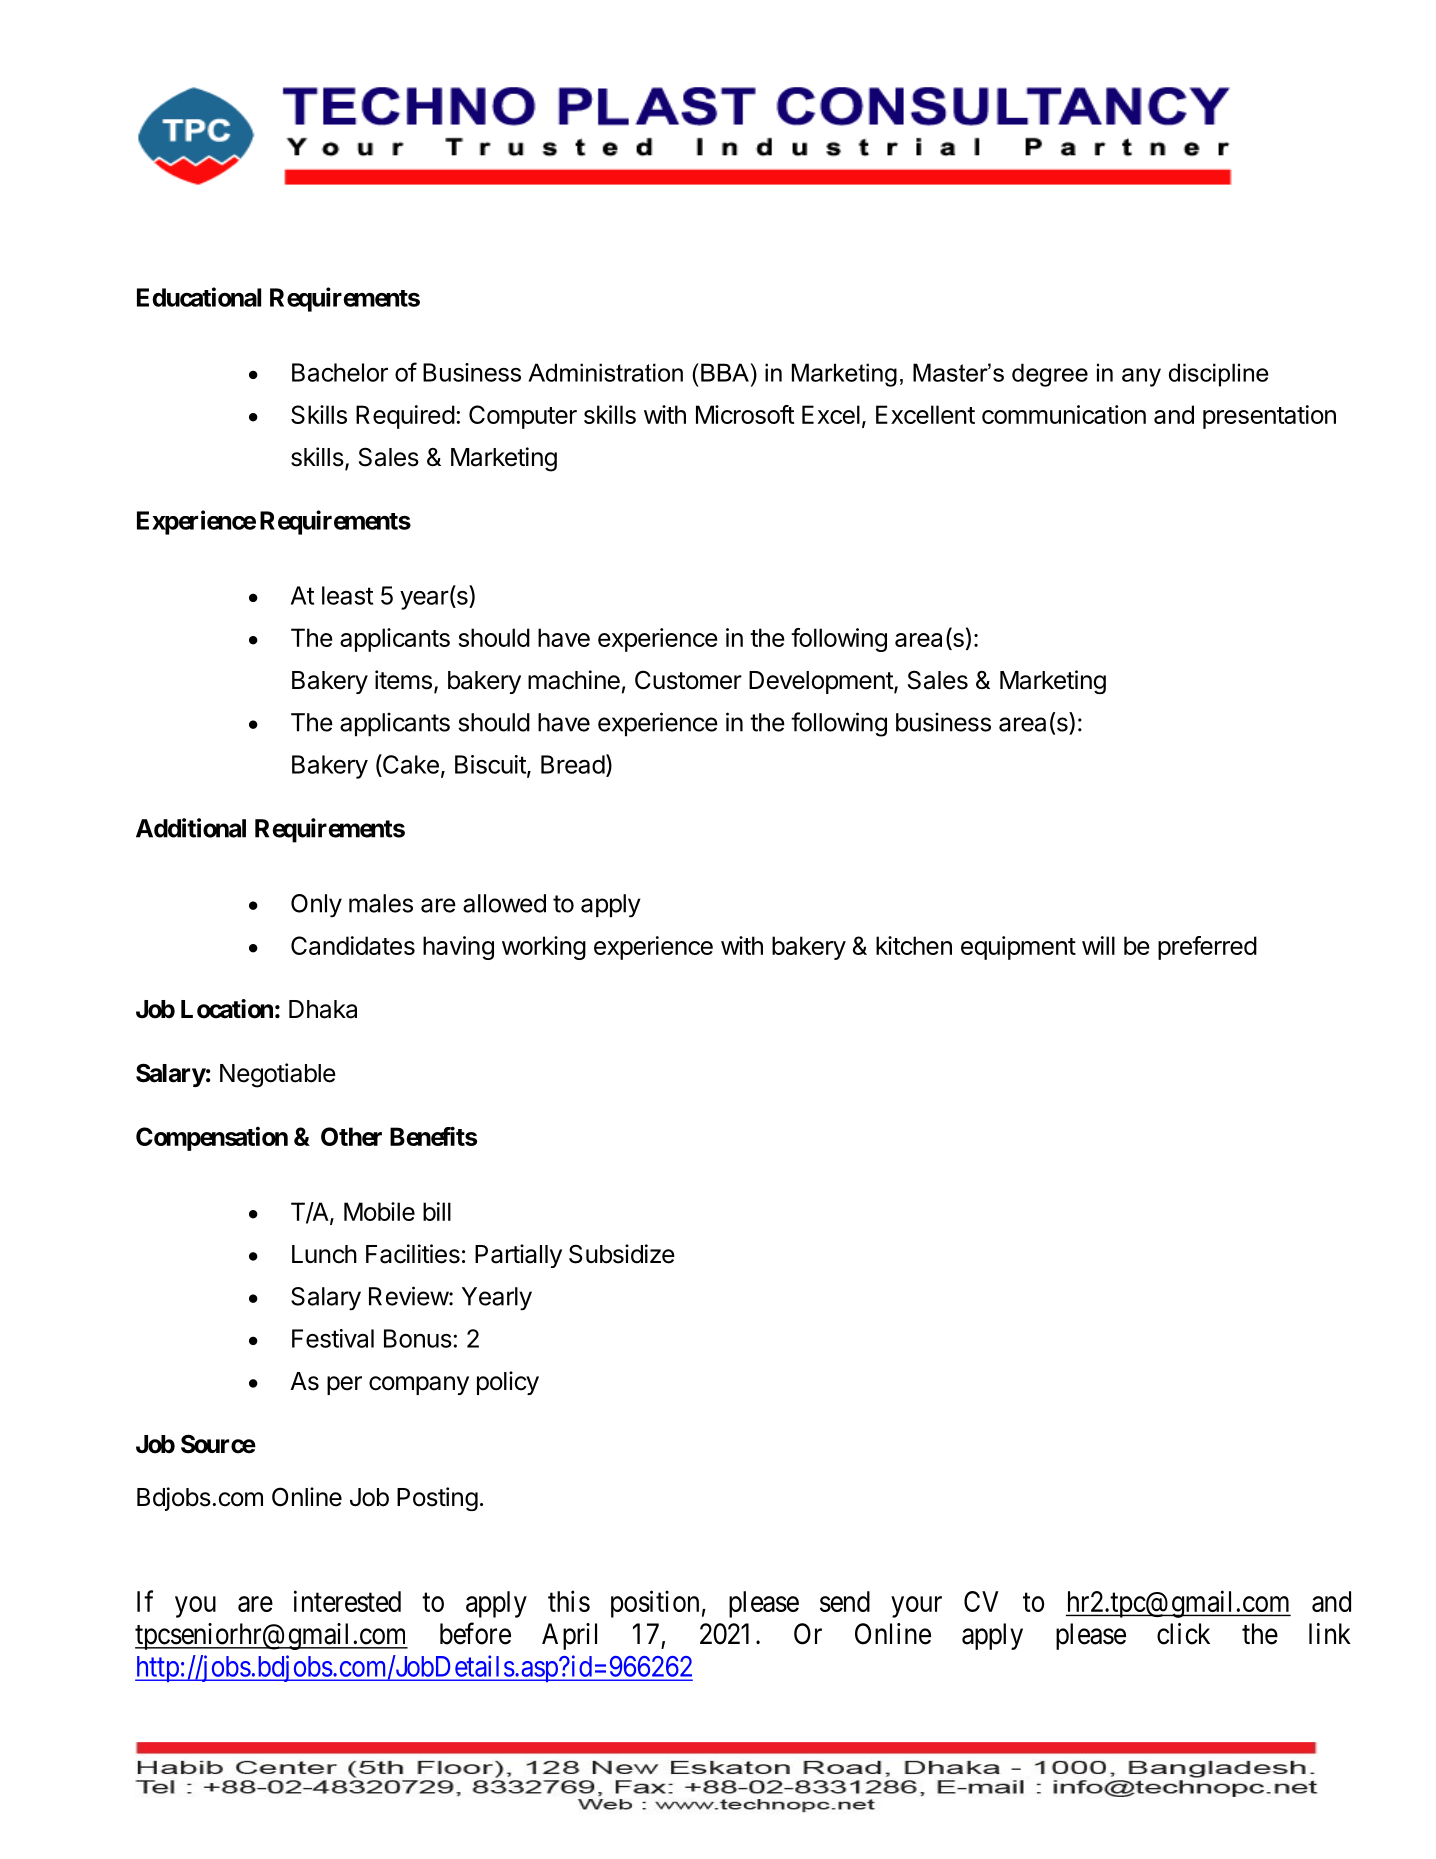  Describe the element at coordinates (1183, 1634) in the screenshot. I see `click` at that location.
